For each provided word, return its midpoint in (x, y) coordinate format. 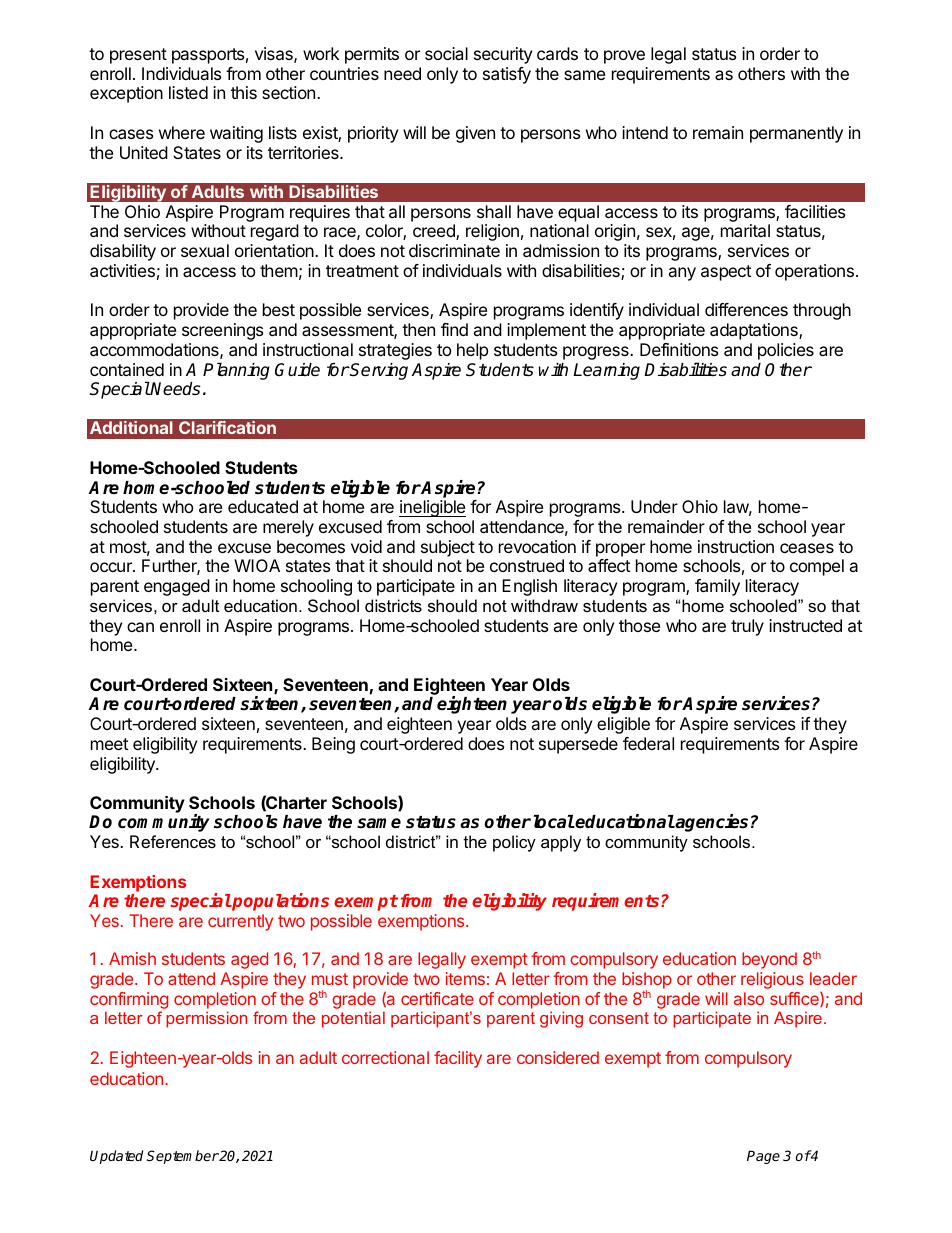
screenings (222, 331)
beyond (769, 960)
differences (746, 309)
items (465, 978)
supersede (578, 745)
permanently (796, 134)
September (183, 1157)
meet (109, 744)
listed (188, 92)
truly (747, 627)
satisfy (507, 75)
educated (263, 506)
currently (240, 922)
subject (448, 548)
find (454, 329)
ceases (807, 548)
